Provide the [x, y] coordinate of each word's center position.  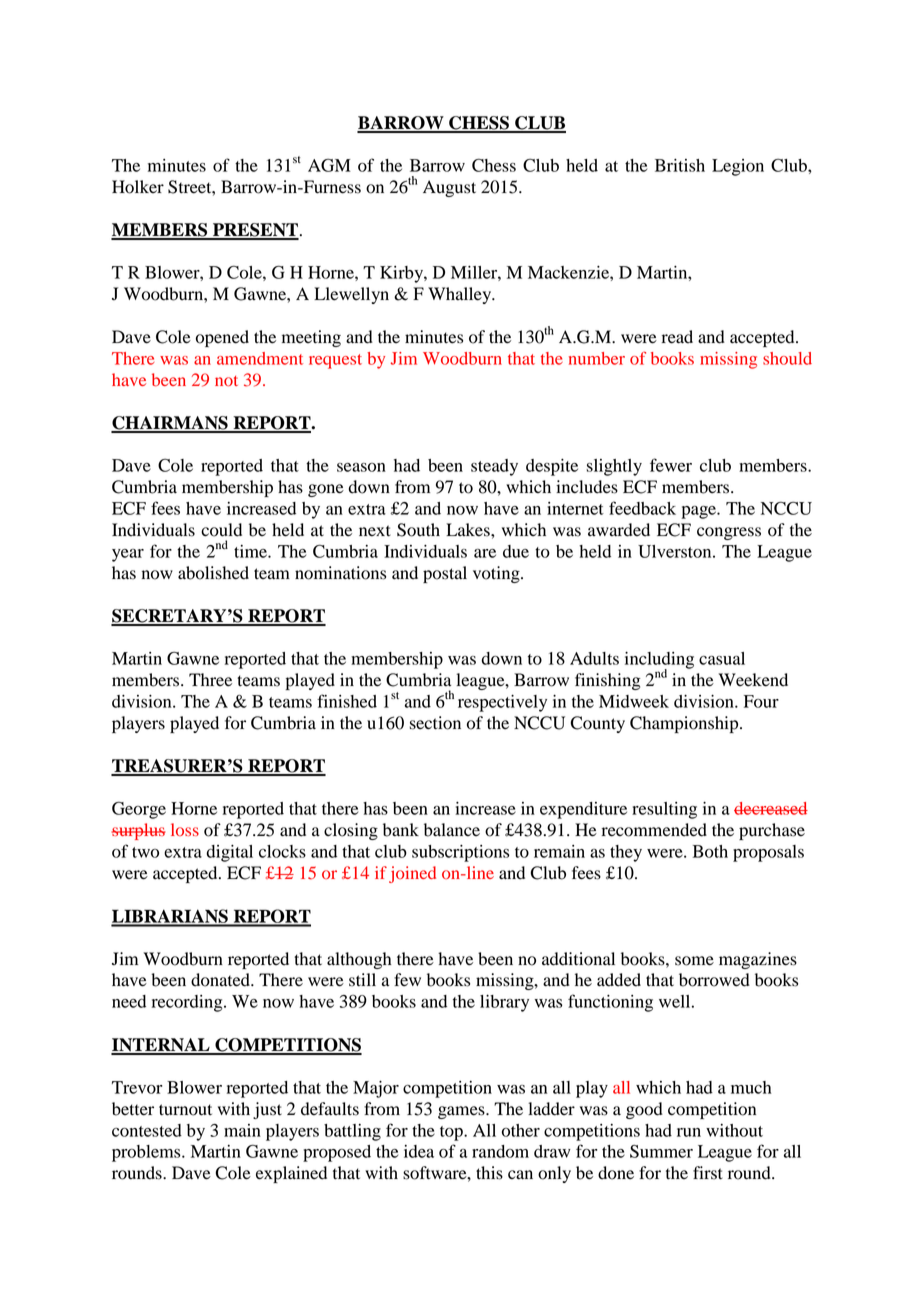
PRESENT [255, 231]
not [226, 381]
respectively [502, 703]
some [694, 961]
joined [412, 874]
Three [210, 680]
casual [722, 658]
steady [494, 467]
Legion [738, 167]
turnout [185, 1110]
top [452, 1133]
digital [229, 853]
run [689, 1132]
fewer [671, 465]
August [449, 188]
